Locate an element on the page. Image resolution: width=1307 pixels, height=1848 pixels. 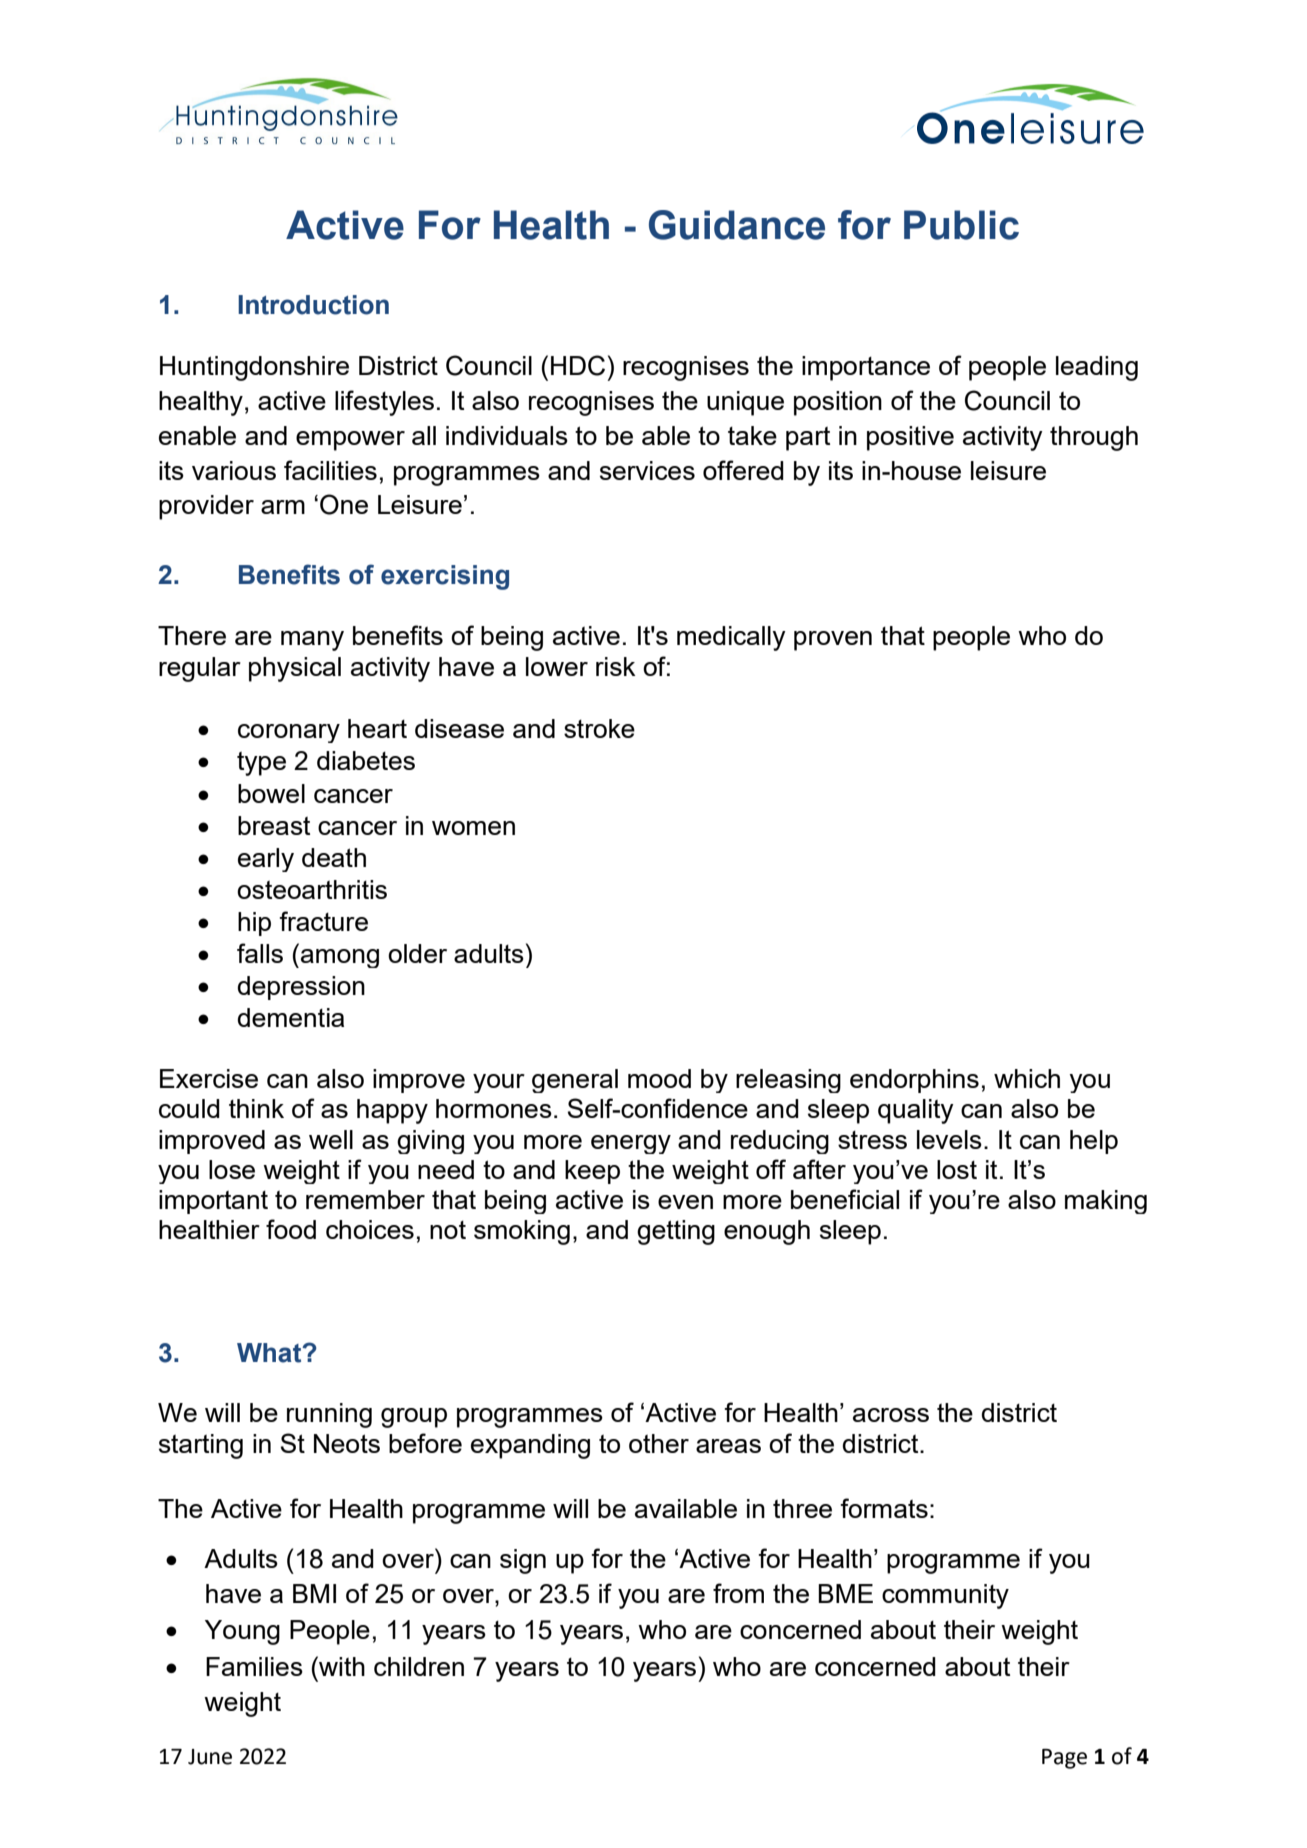
with is located at coordinates (341, 1666).
